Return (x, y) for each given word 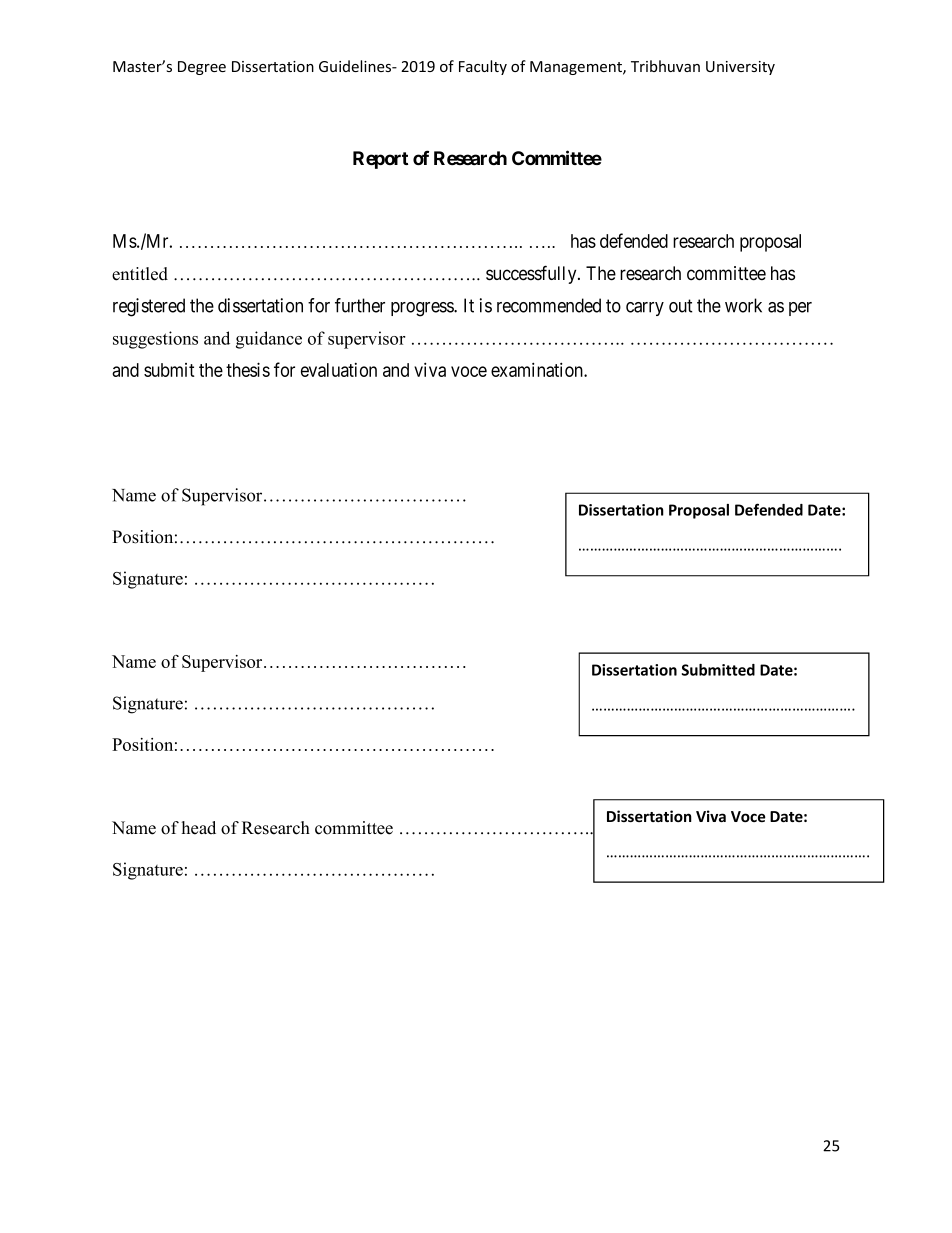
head (199, 828)
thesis (248, 369)
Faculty (483, 67)
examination (538, 369)
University (740, 68)
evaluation (339, 370)
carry (645, 309)
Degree (202, 68)
